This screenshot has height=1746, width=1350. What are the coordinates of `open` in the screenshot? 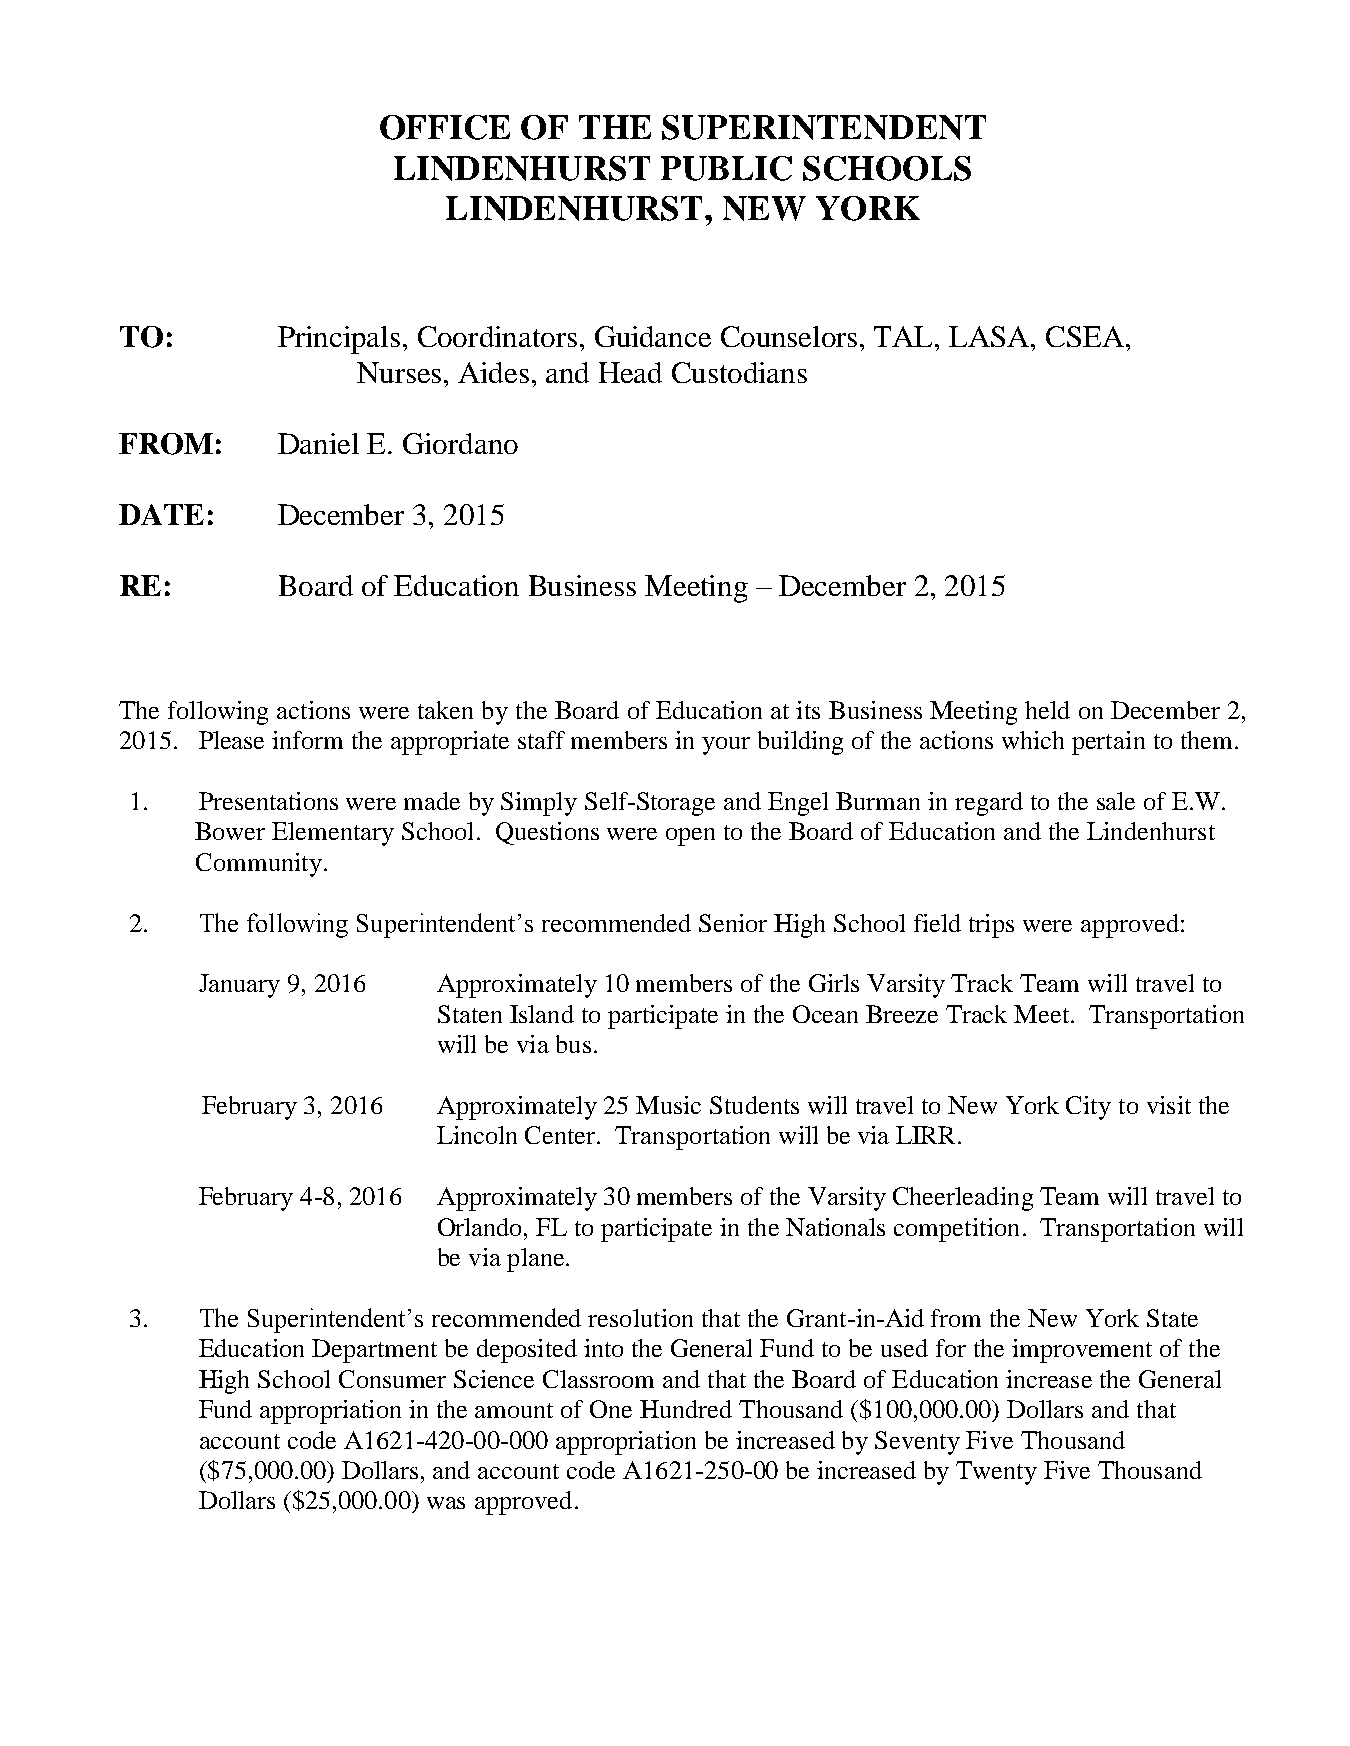 It's located at (690, 837).
